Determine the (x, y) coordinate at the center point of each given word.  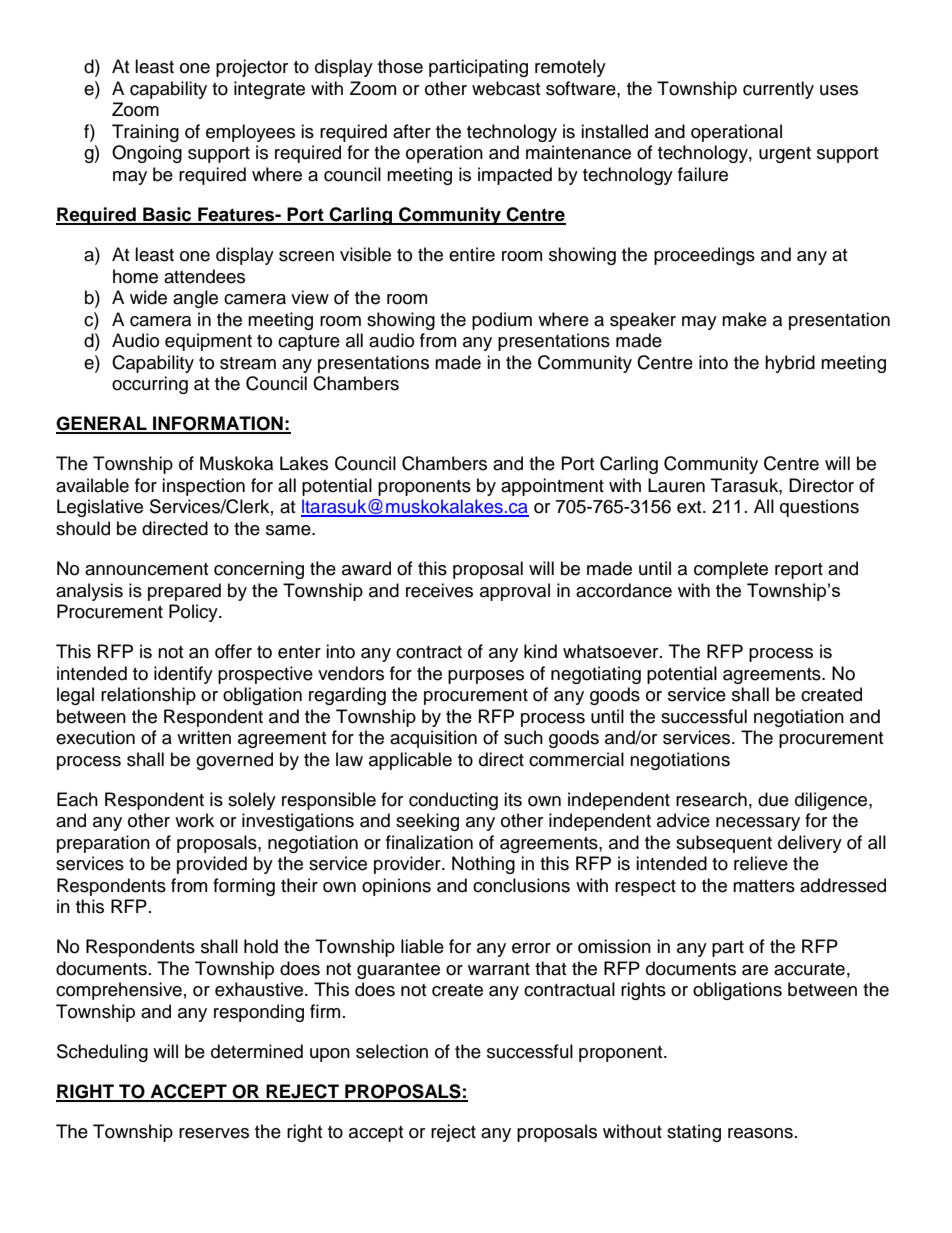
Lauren (676, 485)
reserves (214, 1133)
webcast (506, 88)
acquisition (433, 739)
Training (145, 133)
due (773, 799)
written (204, 737)
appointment (552, 487)
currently (778, 90)
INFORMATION (218, 424)
